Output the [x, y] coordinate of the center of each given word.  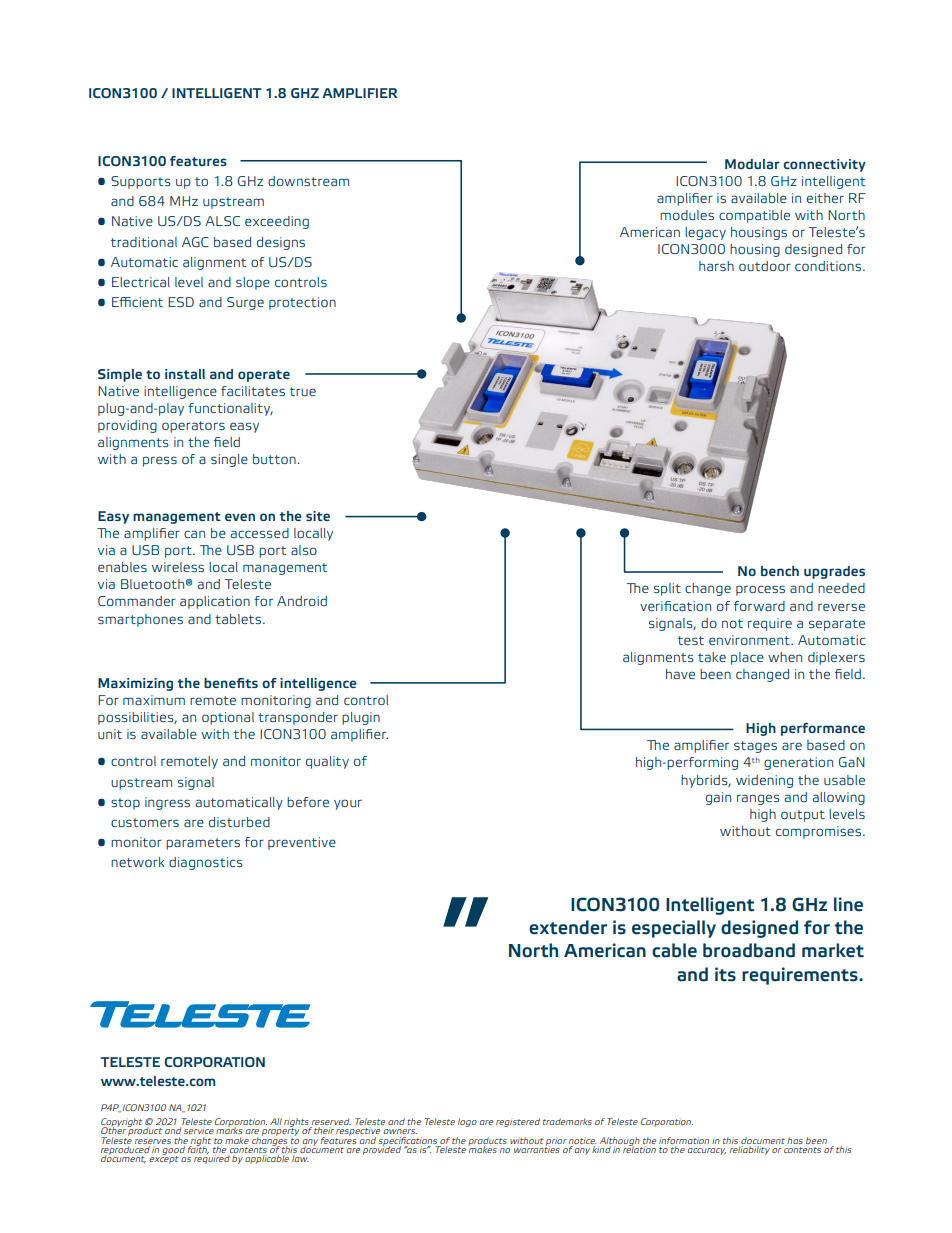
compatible [754, 216]
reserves [153, 1141]
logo [467, 1122]
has [795, 1140]
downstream [308, 181]
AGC [195, 242]
